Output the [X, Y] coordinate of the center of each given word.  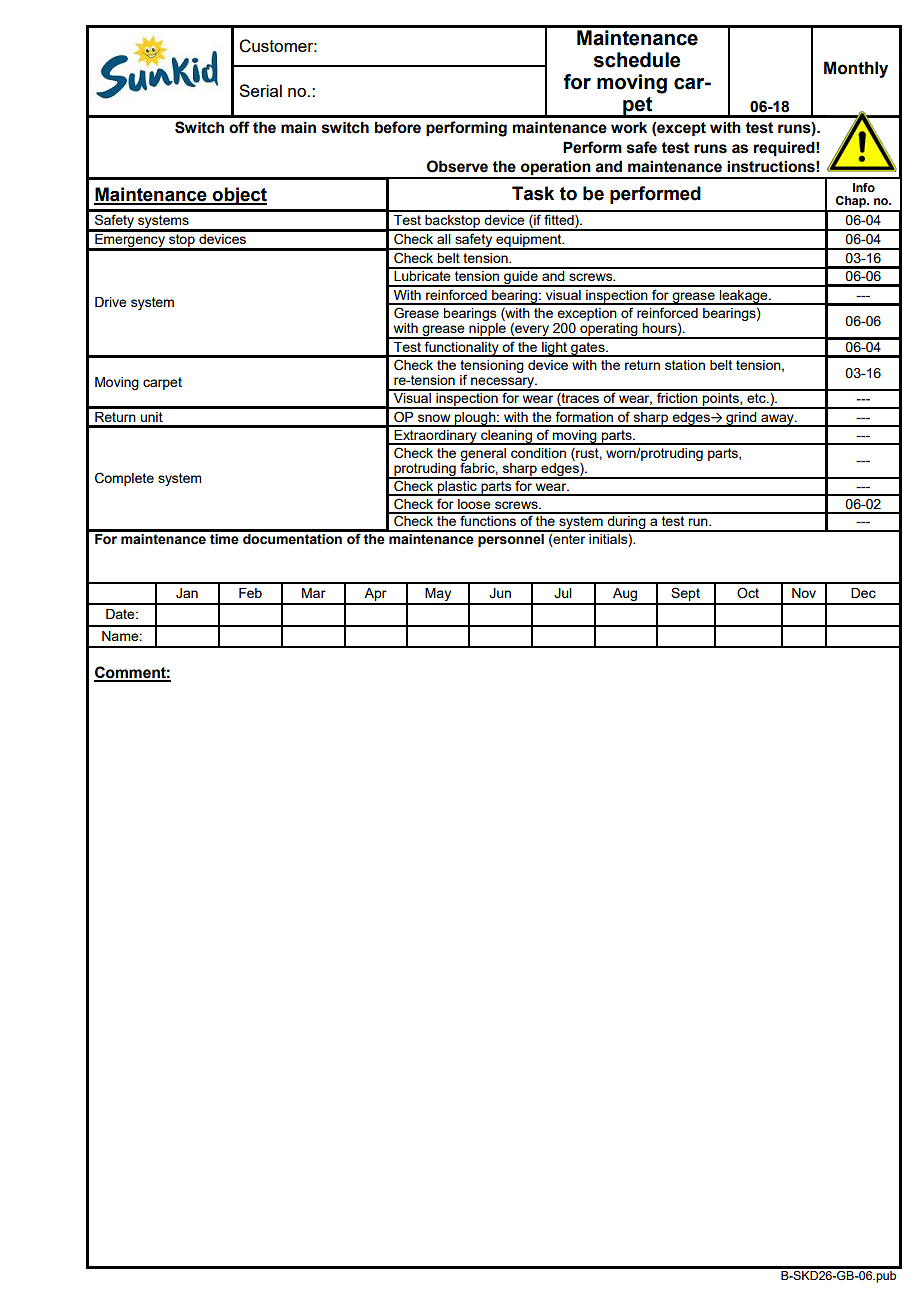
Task [533, 193]
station [685, 365]
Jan [187, 593]
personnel [511, 539]
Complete [124, 479]
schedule [637, 60]
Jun [500, 593]
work [629, 127]
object [239, 196]
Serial [260, 90]
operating [609, 331]
